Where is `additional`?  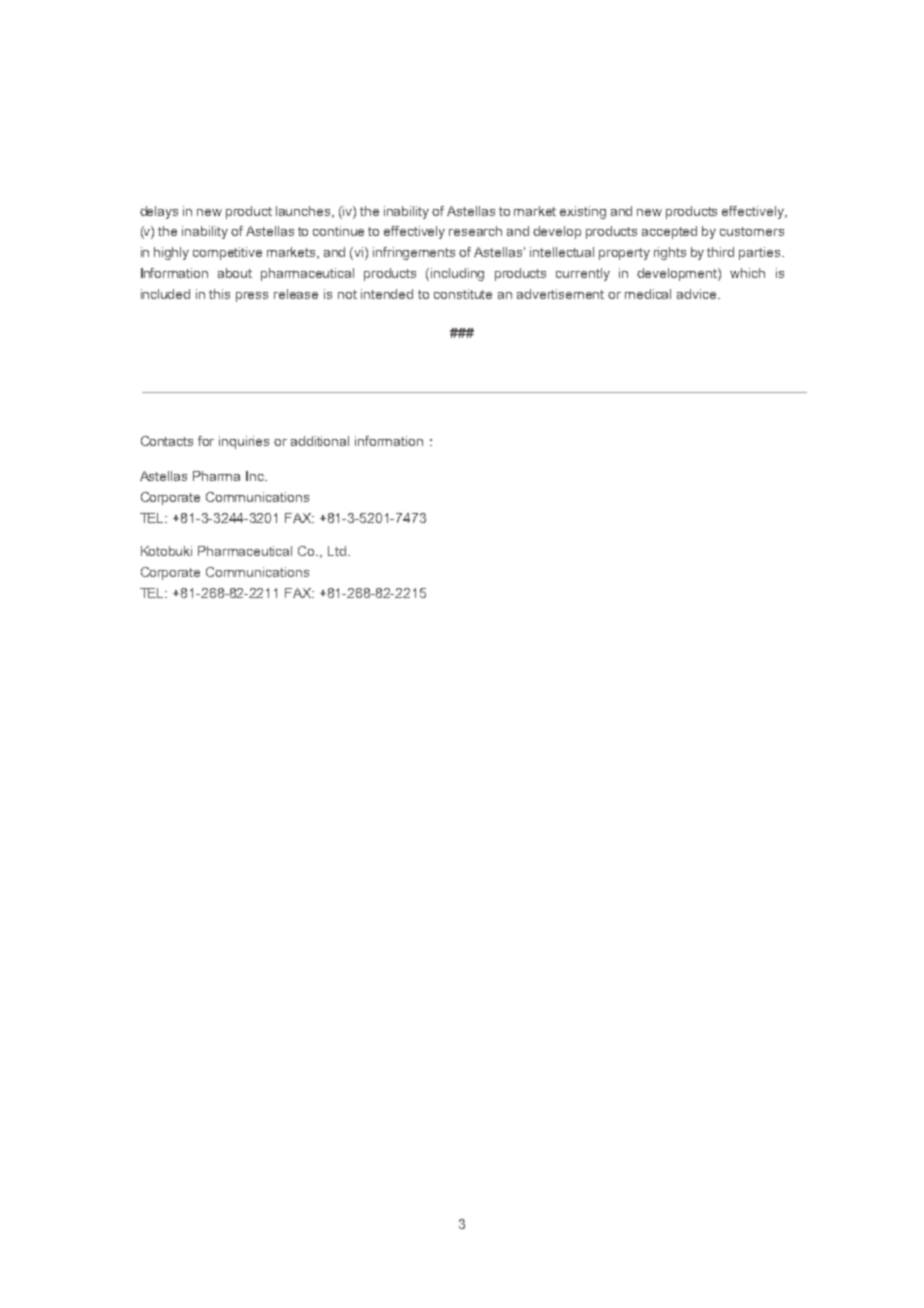
additional is located at coordinates (320, 441).
